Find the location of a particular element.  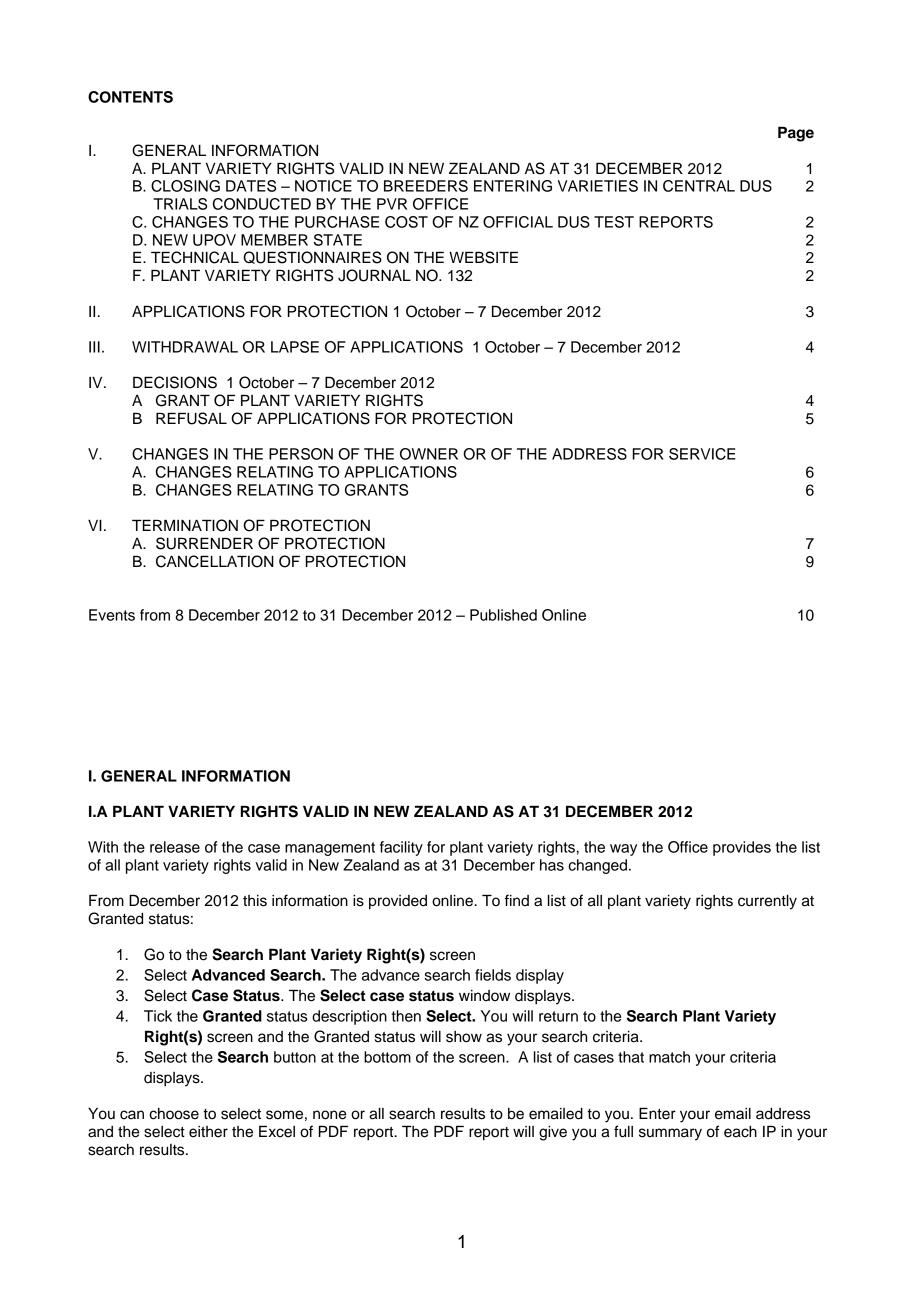

bottom is located at coordinates (387, 1057).
